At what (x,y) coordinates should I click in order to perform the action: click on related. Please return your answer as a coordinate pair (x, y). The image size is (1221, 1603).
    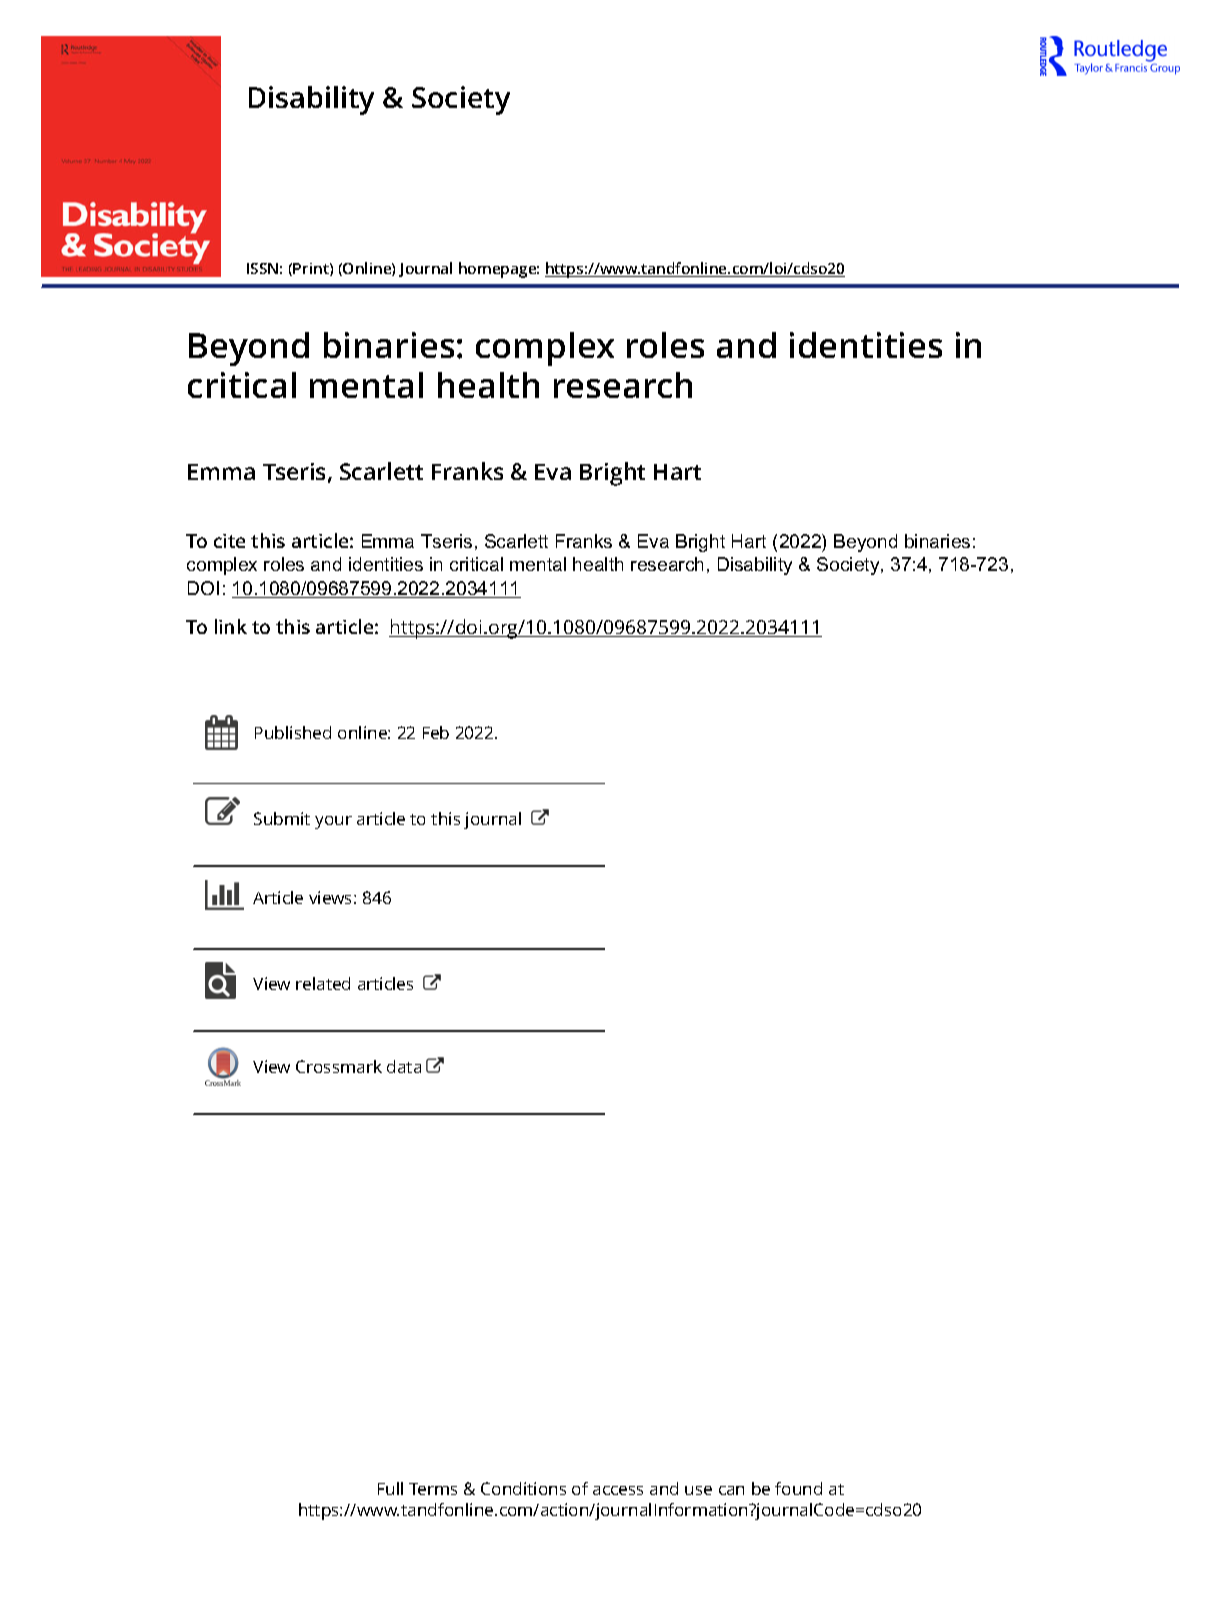
    Looking at the image, I should click on (323, 983).
